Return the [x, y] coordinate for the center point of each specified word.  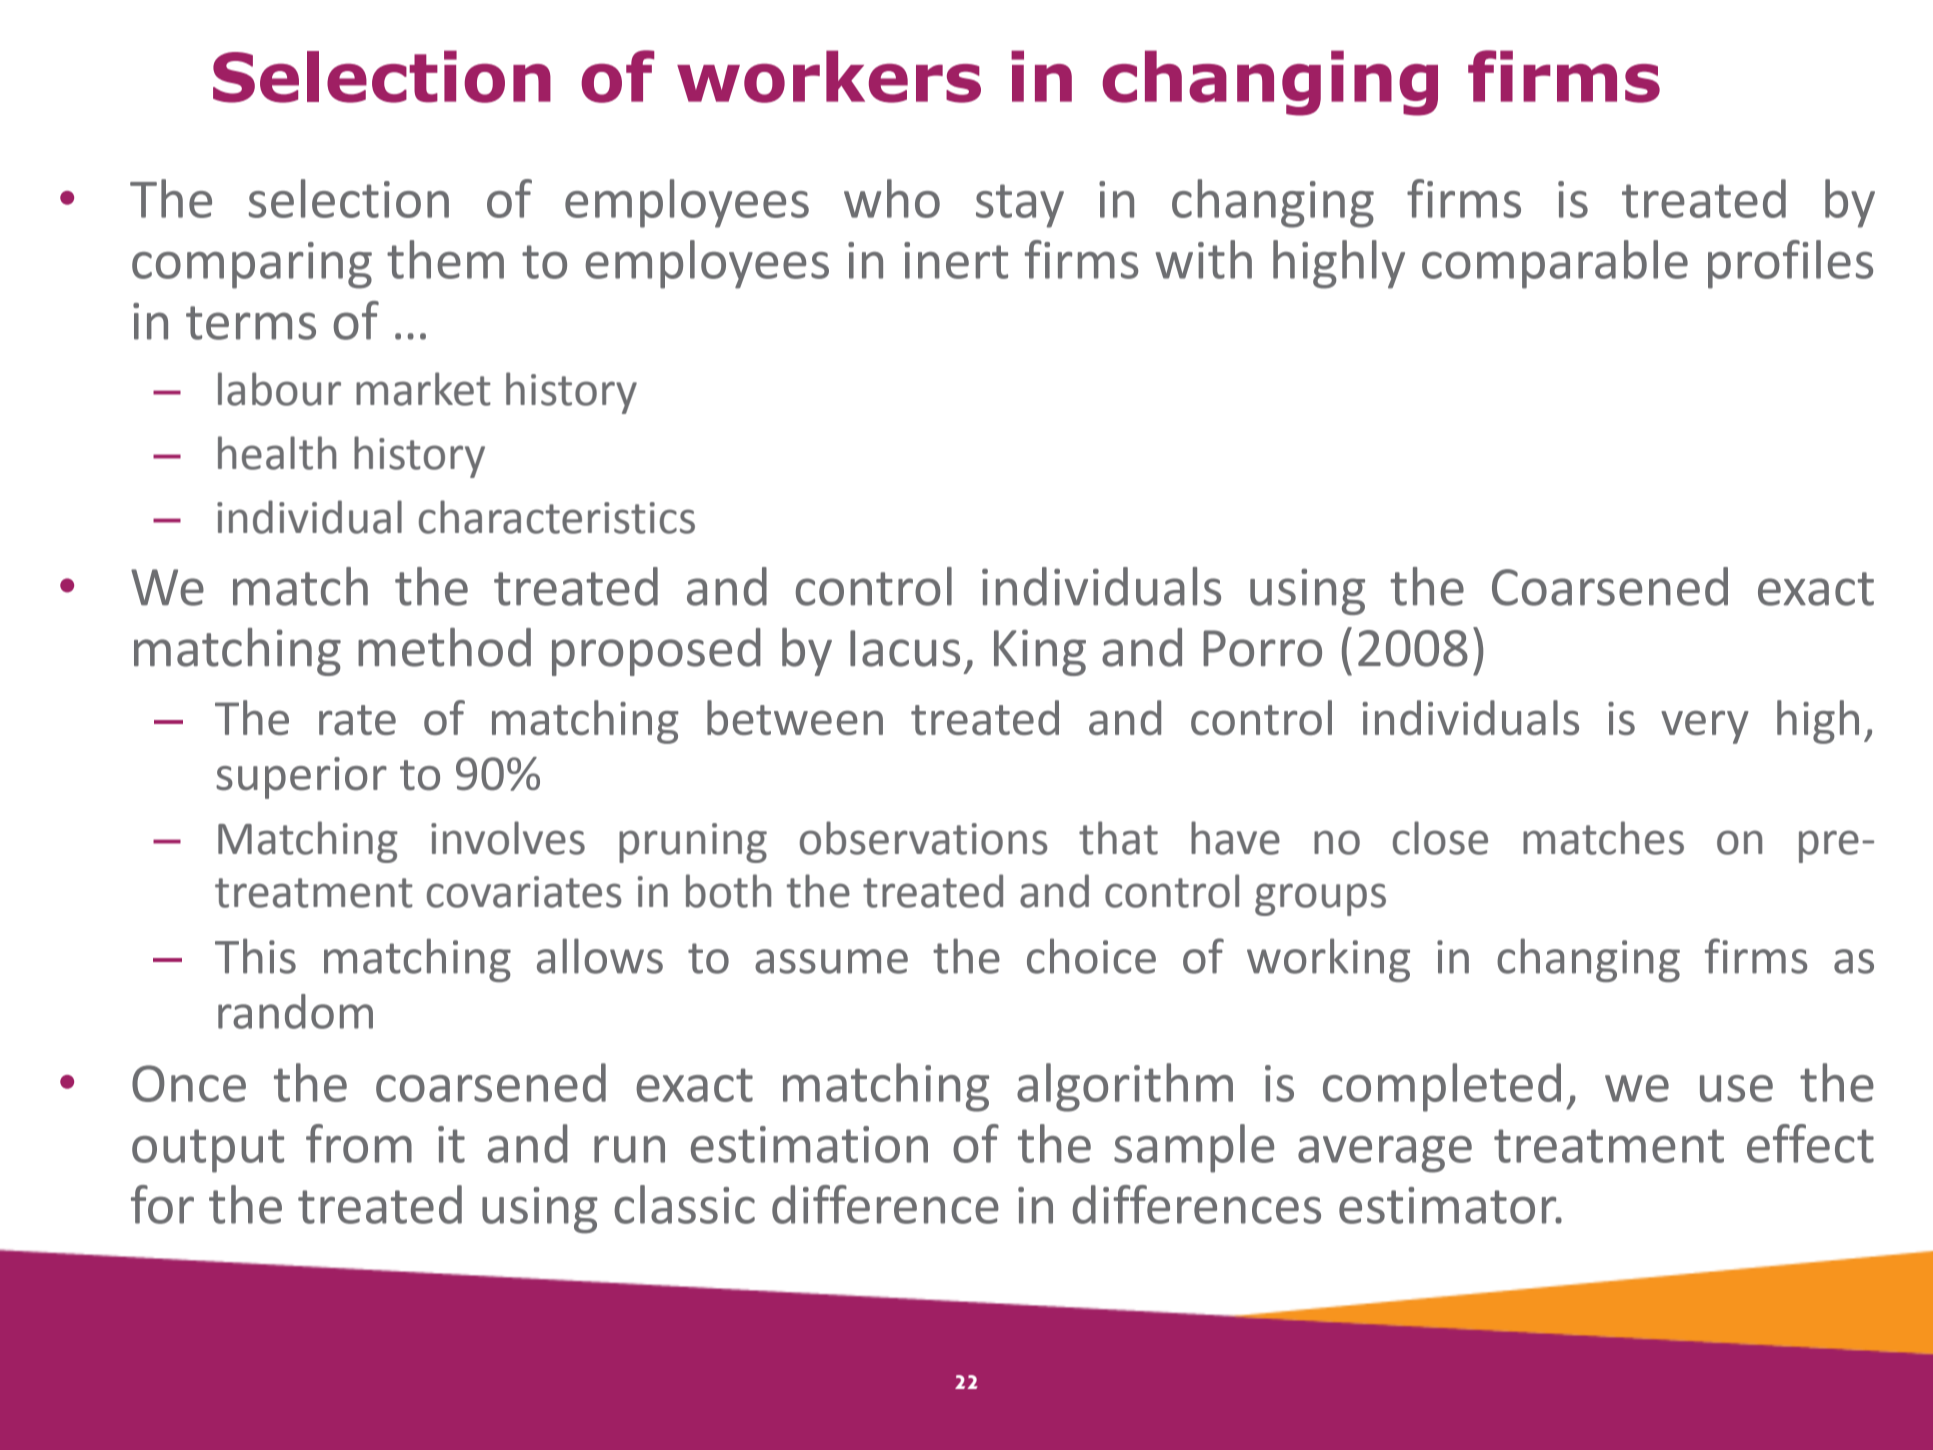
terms [251, 323]
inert [956, 260]
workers [829, 76]
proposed [656, 652]
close [1440, 838]
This [255, 956]
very [1704, 727]
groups [1320, 899]
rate [357, 720]
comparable [1555, 264]
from [359, 1143]
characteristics [557, 517]
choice [1091, 956]
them [445, 259]
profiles [1790, 264]
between [795, 717]
